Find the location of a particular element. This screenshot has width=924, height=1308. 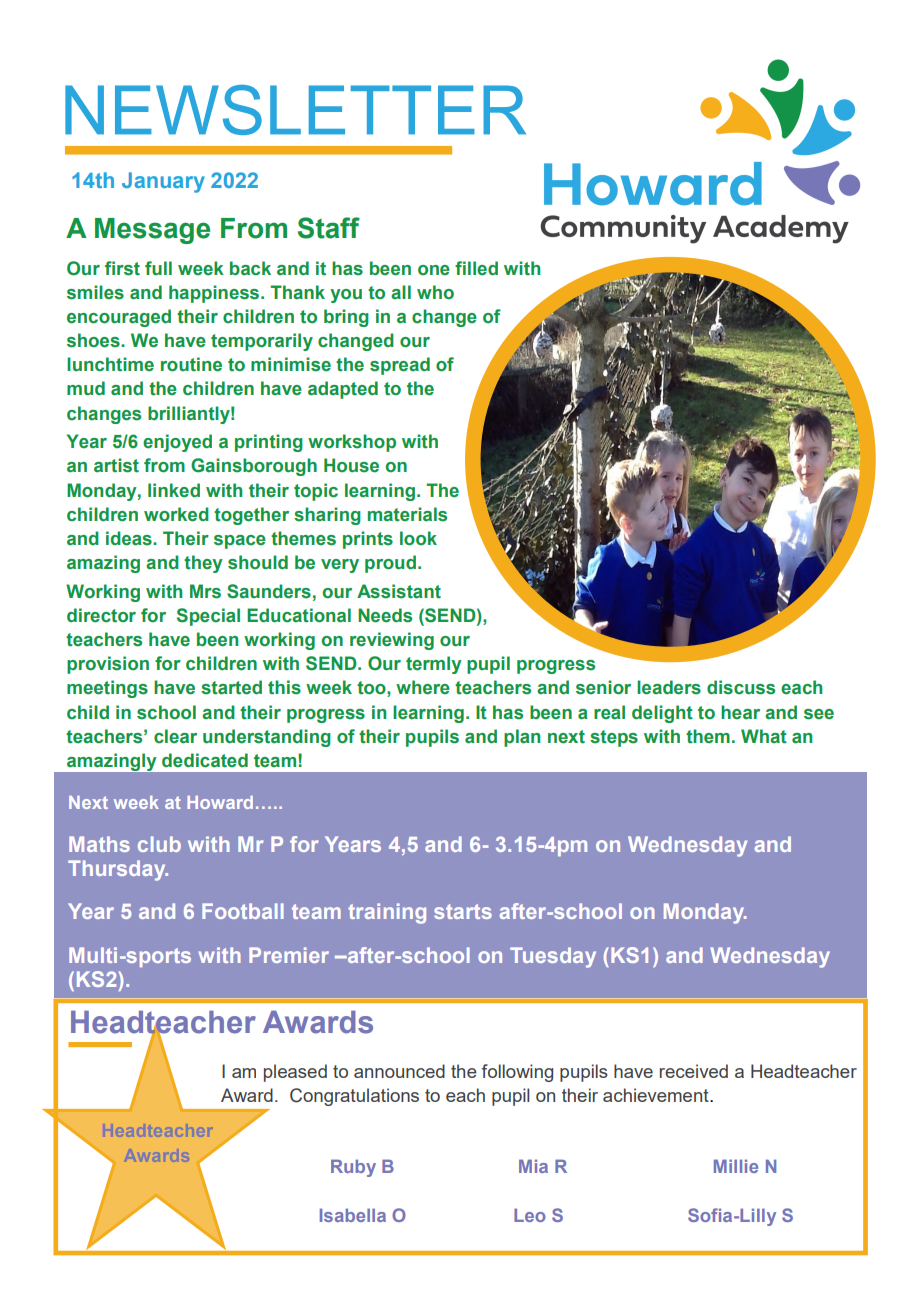

filled is located at coordinates (476, 268).
